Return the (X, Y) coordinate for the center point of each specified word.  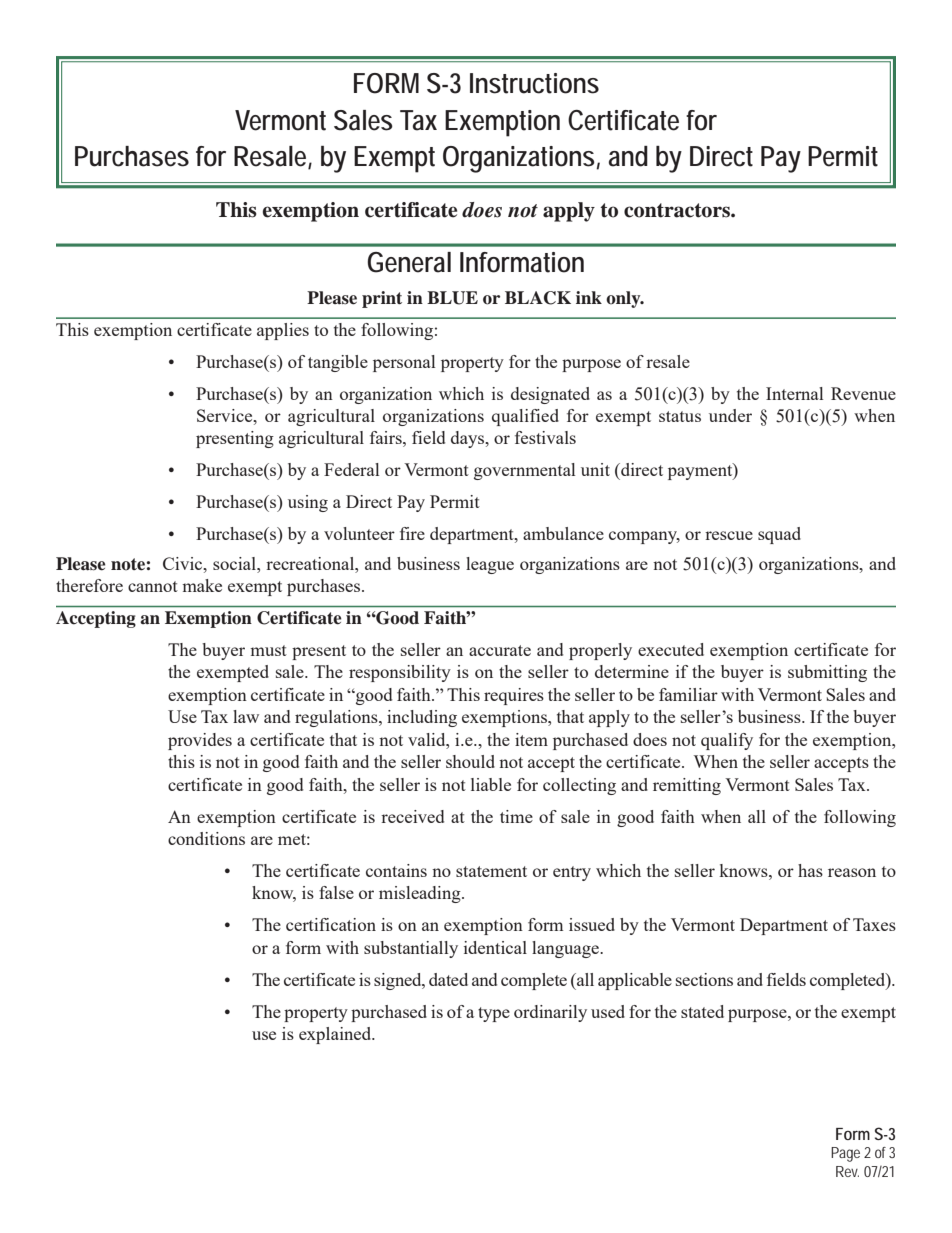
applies (283, 331)
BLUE (452, 298)
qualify (727, 741)
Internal (794, 393)
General (409, 262)
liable (491, 784)
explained (336, 1035)
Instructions (534, 83)
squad (779, 535)
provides (200, 741)
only (624, 299)
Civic (184, 563)
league (490, 565)
